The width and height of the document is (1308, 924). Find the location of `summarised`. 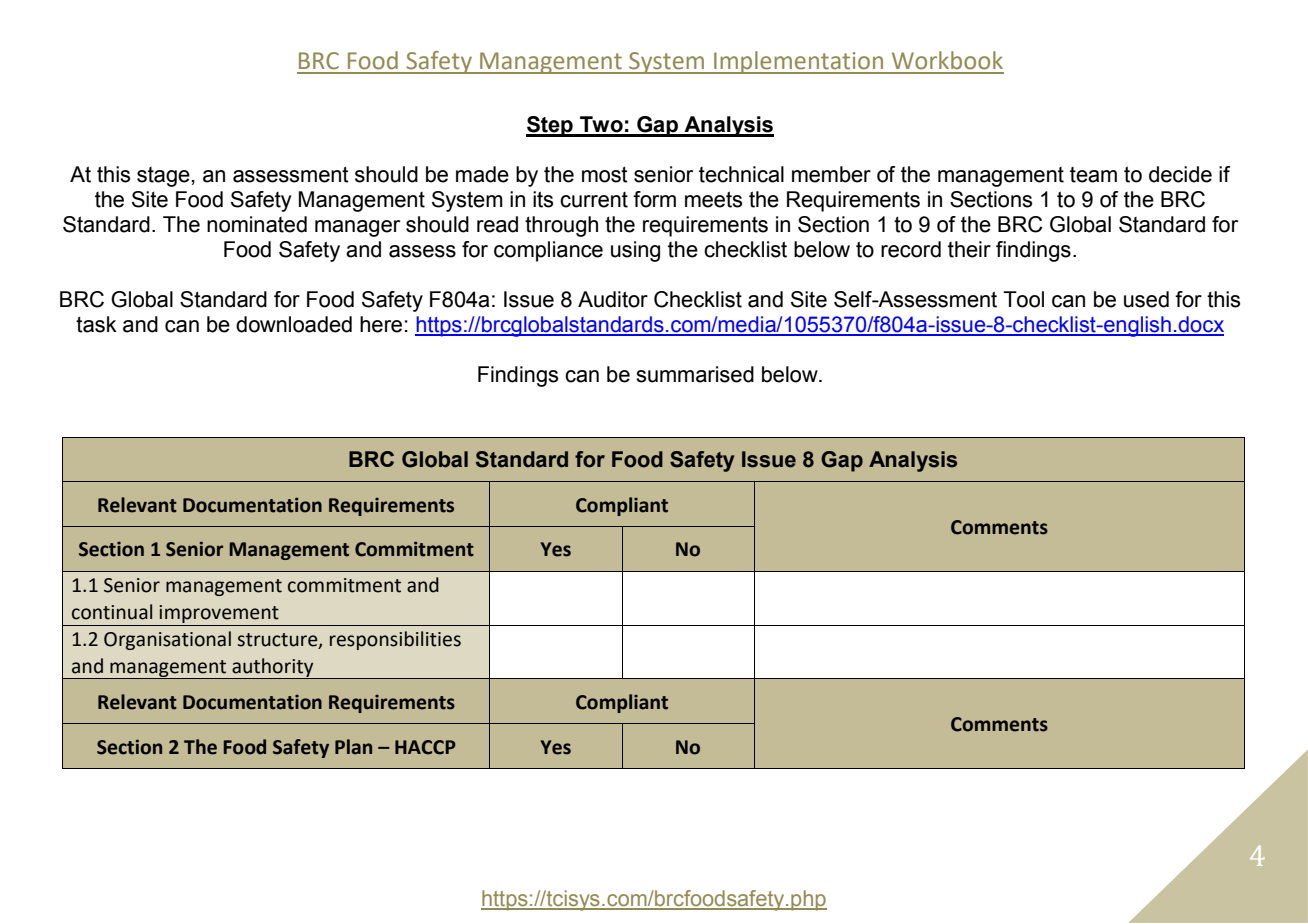

summarised is located at coordinates (695, 374).
